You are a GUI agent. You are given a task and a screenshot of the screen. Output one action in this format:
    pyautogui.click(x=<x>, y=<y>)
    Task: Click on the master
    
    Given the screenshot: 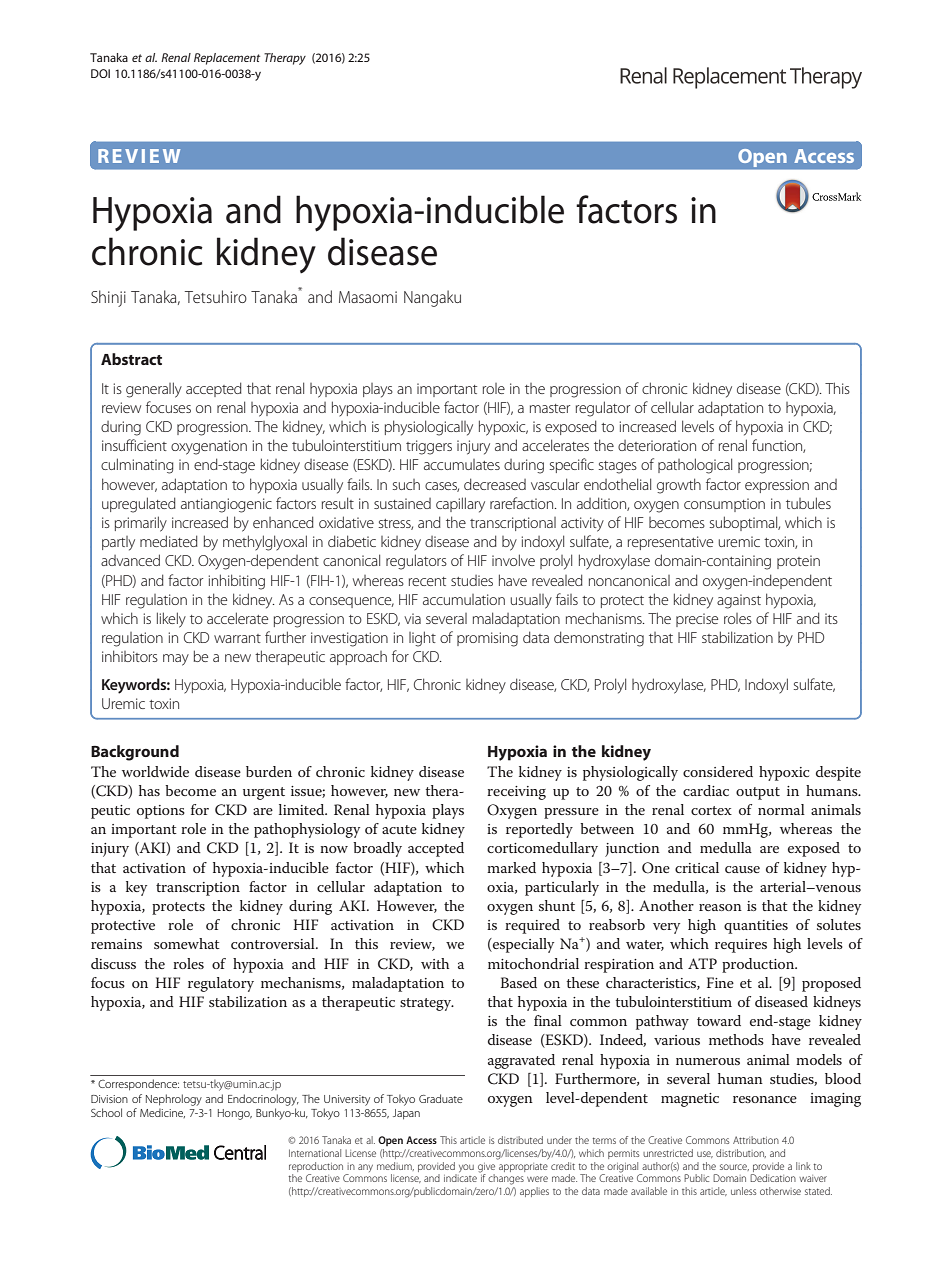 What is the action you would take?
    pyautogui.click(x=550, y=408)
